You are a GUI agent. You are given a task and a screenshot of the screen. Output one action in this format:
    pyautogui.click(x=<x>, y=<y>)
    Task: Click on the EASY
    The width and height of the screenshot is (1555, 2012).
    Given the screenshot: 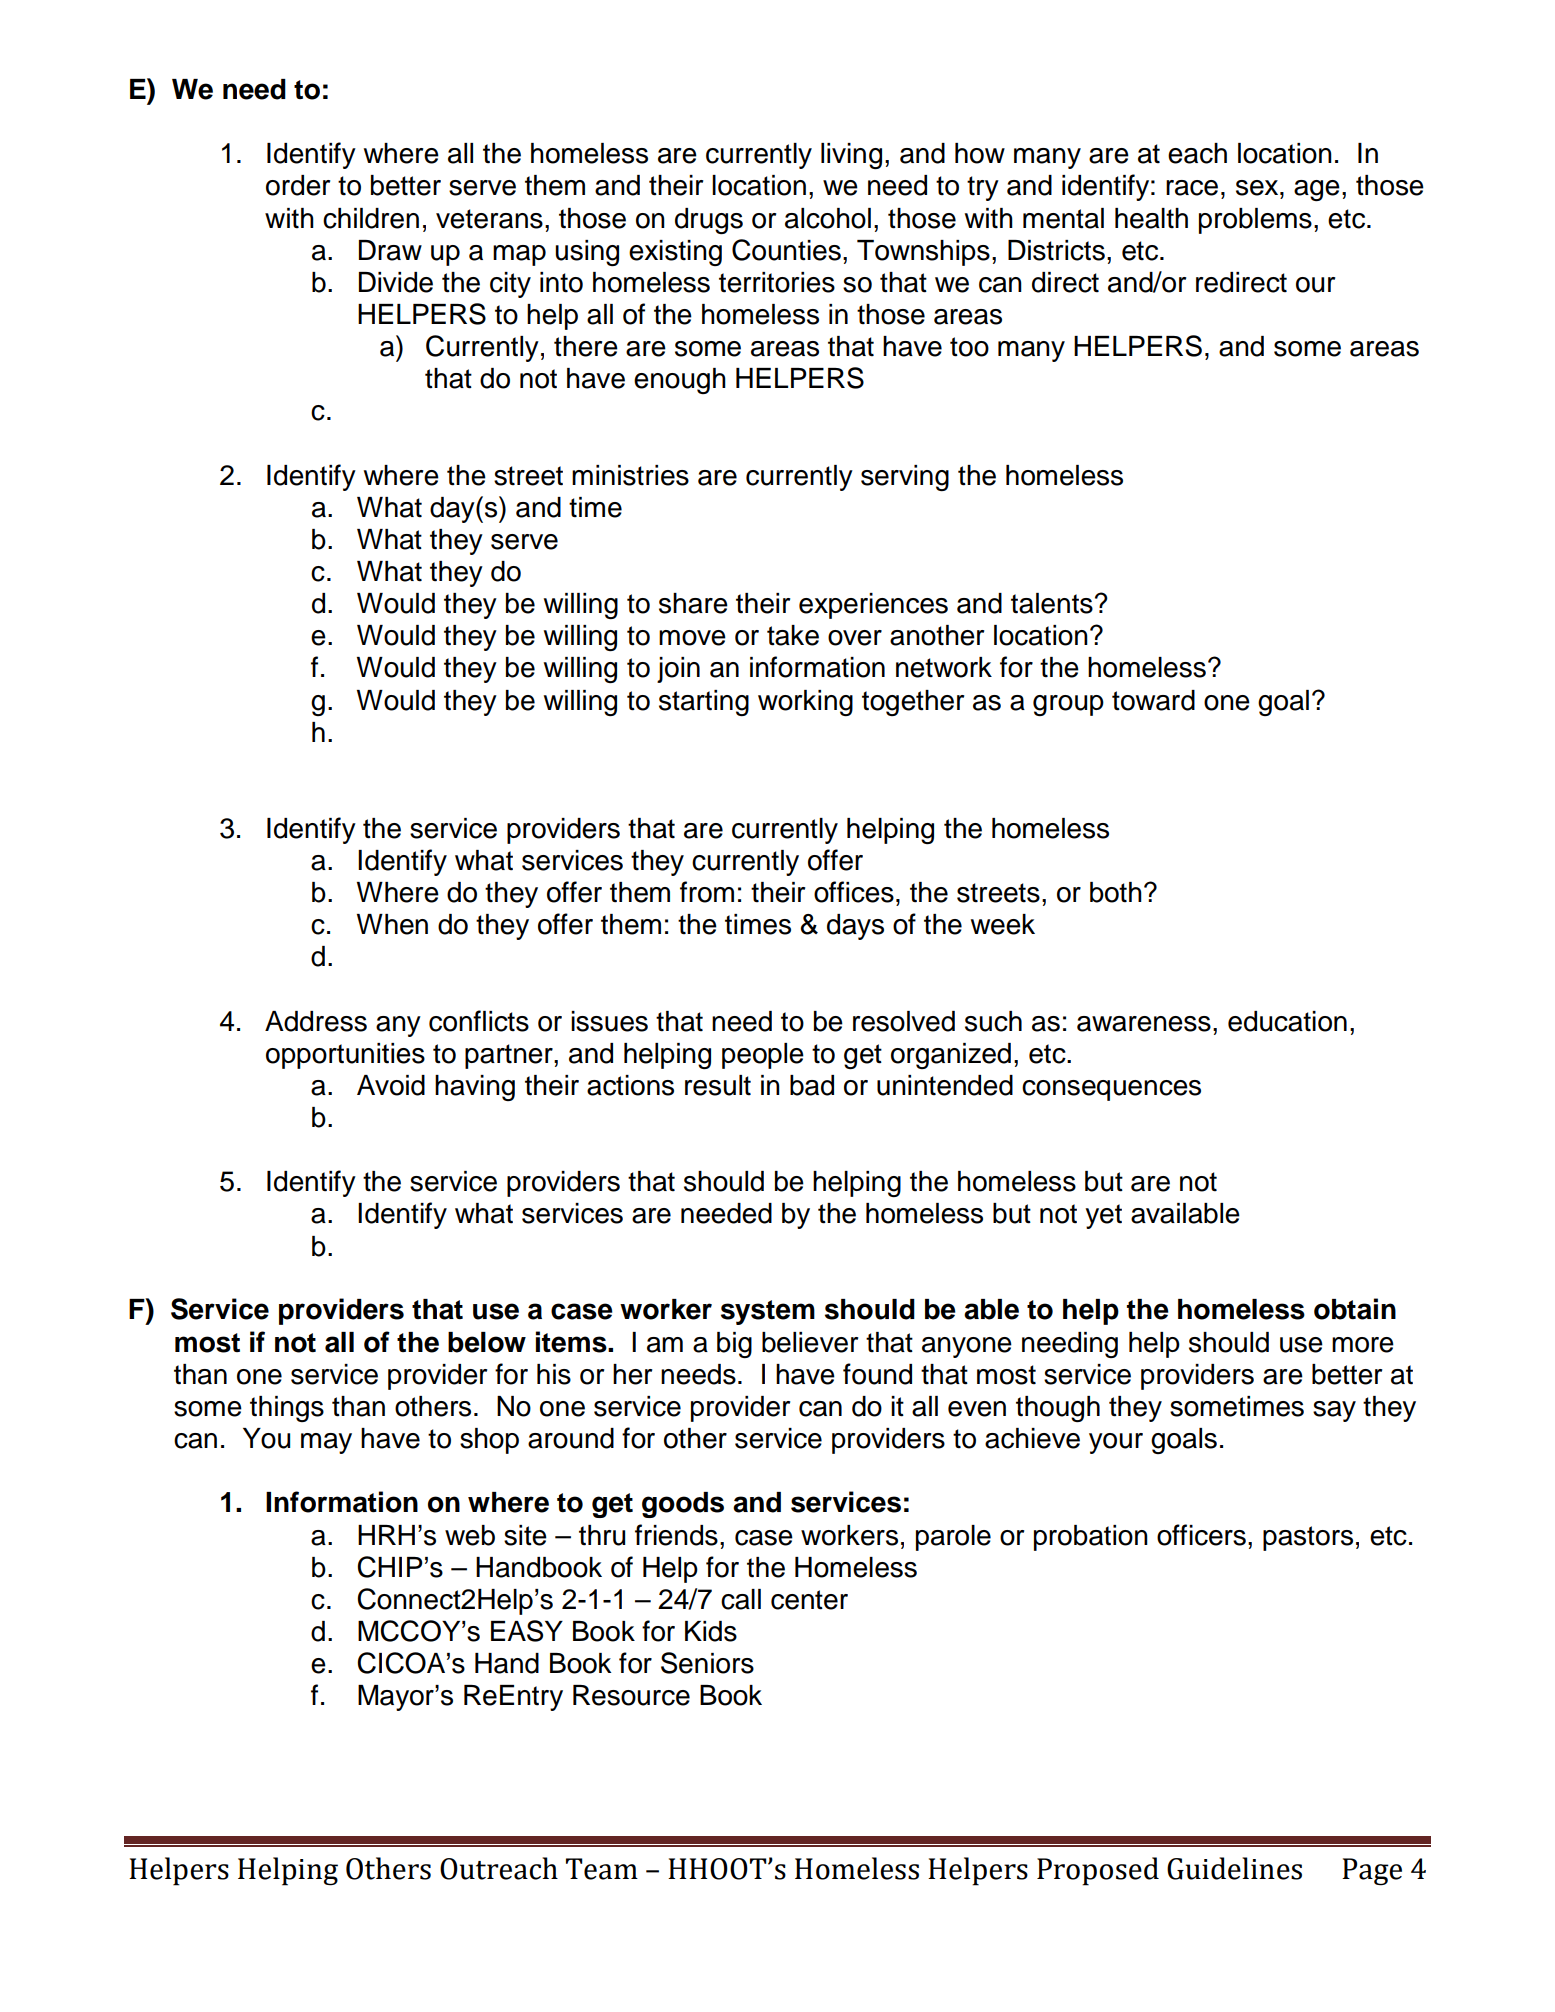 What is the action you would take?
    pyautogui.click(x=527, y=1631)
